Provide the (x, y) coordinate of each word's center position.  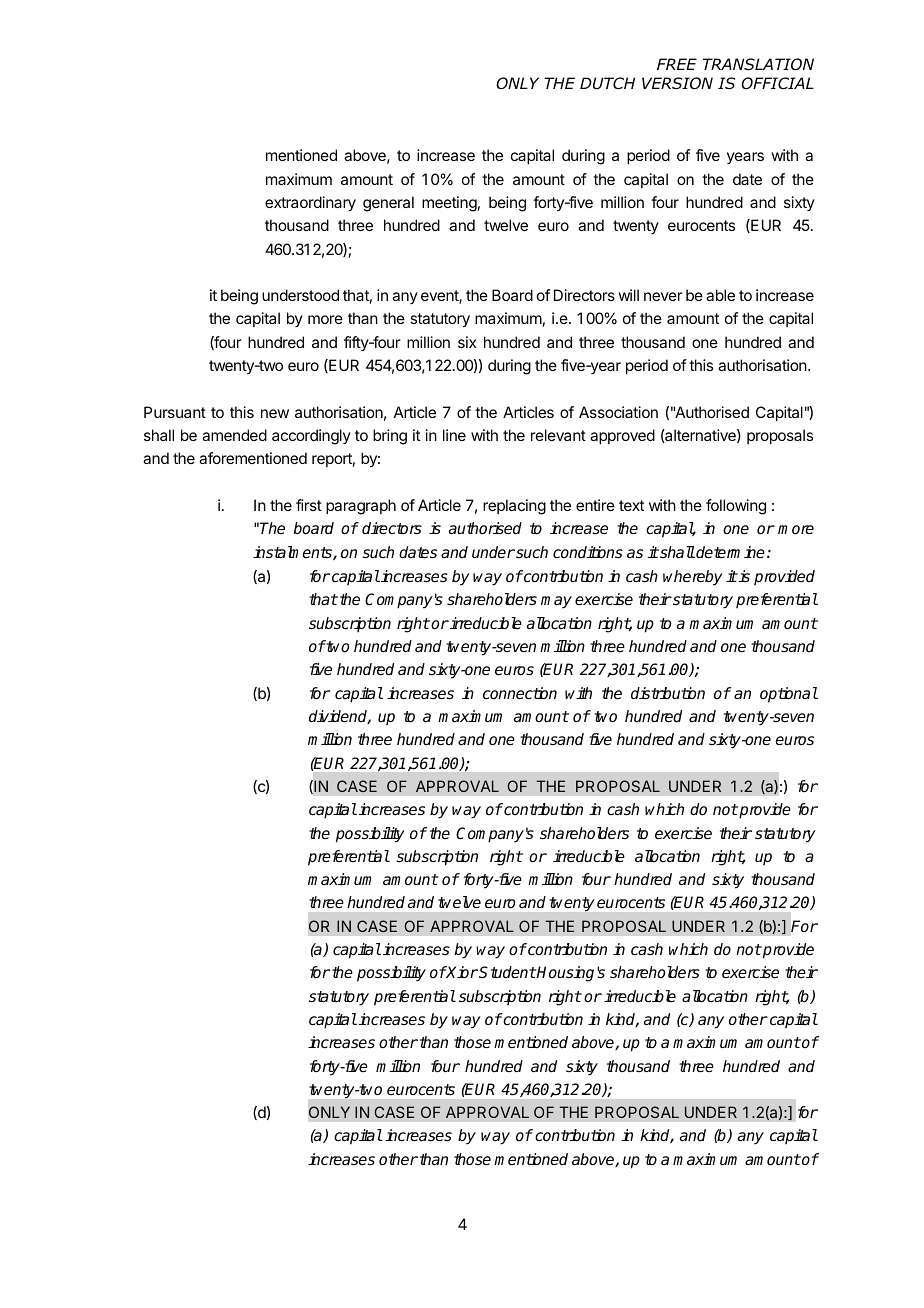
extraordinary (310, 204)
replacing (514, 507)
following (736, 507)
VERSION (677, 83)
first (309, 505)
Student (507, 972)
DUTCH (607, 83)
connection (520, 693)
